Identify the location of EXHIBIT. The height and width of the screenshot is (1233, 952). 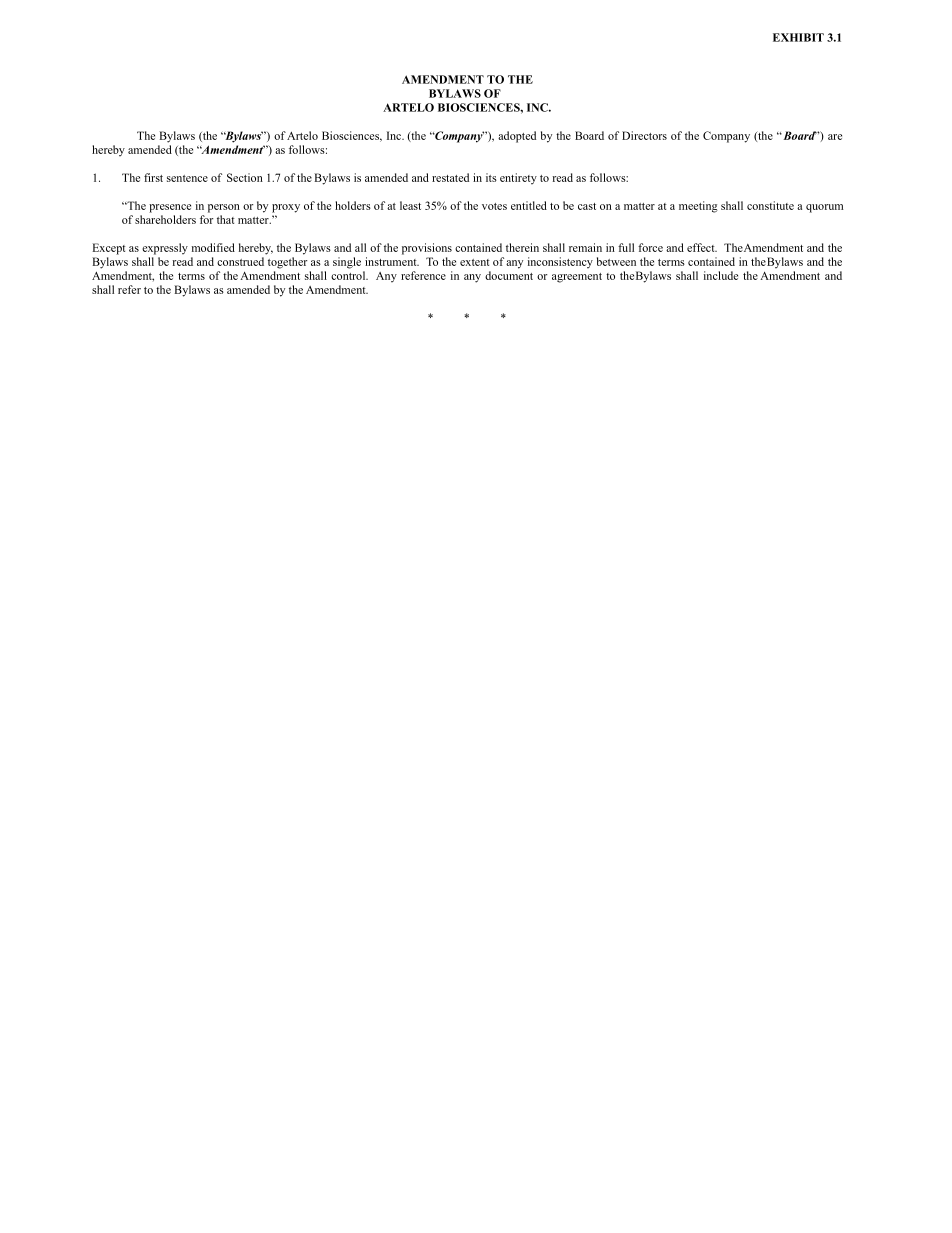
(798, 37).
